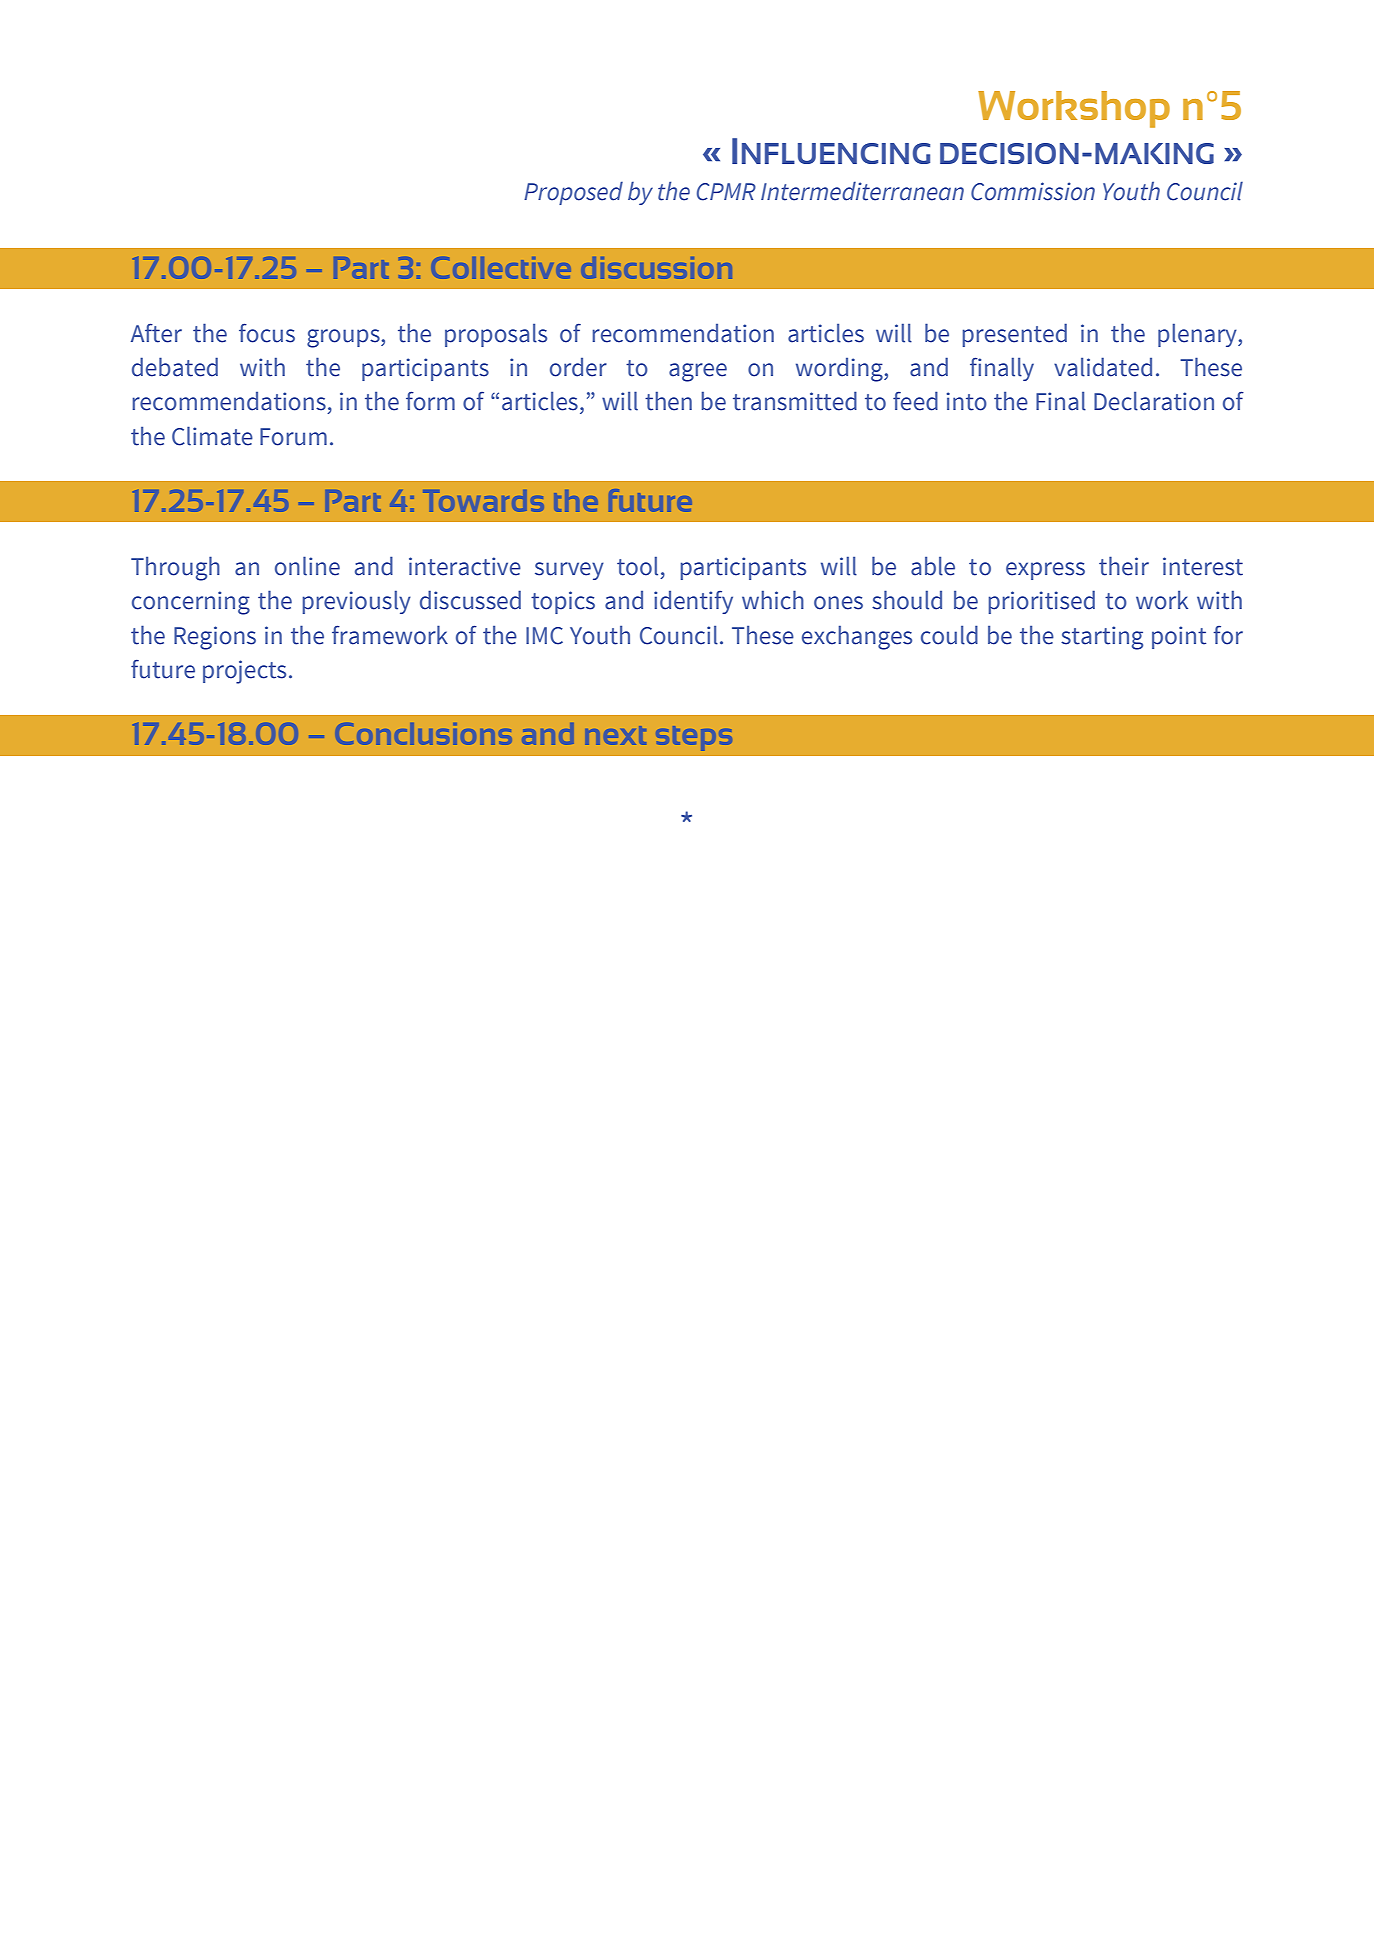  What do you see at coordinates (1198, 335) in the document?
I see `plenary` at bounding box center [1198, 335].
